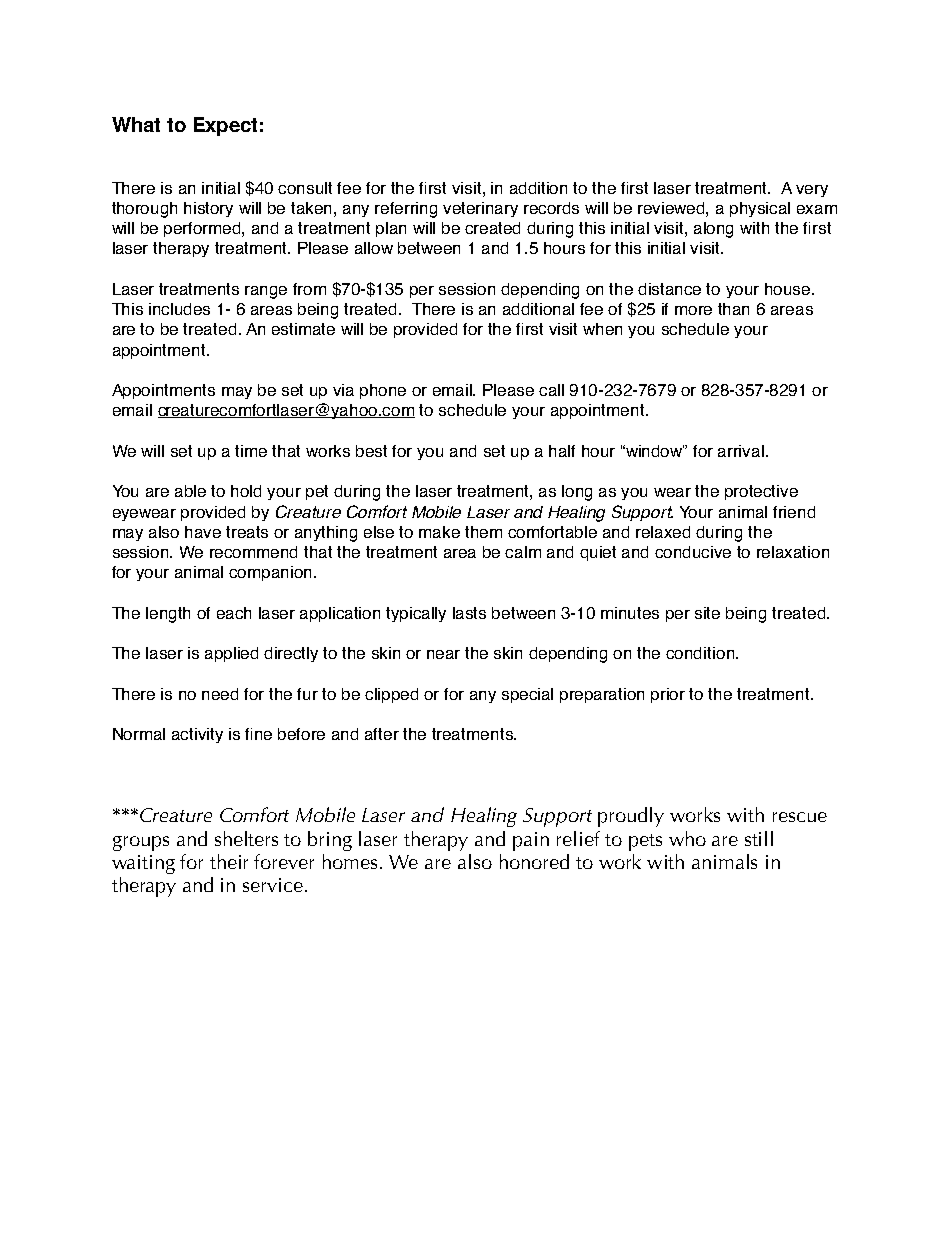 Image resolution: width=952 pixels, height=1233 pixels. I want to click on very, so click(812, 191).
